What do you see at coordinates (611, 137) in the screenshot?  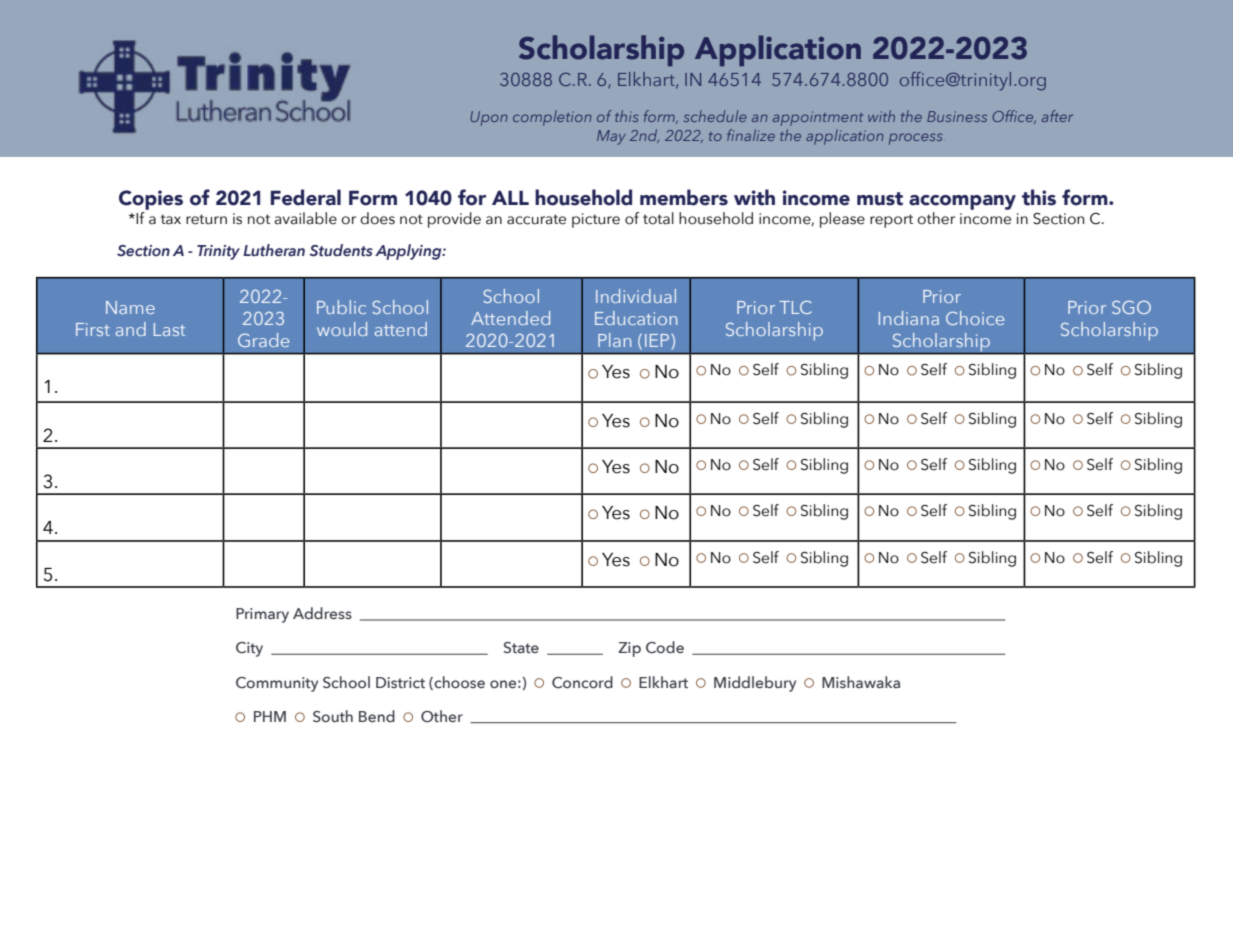 I see `May` at bounding box center [611, 137].
